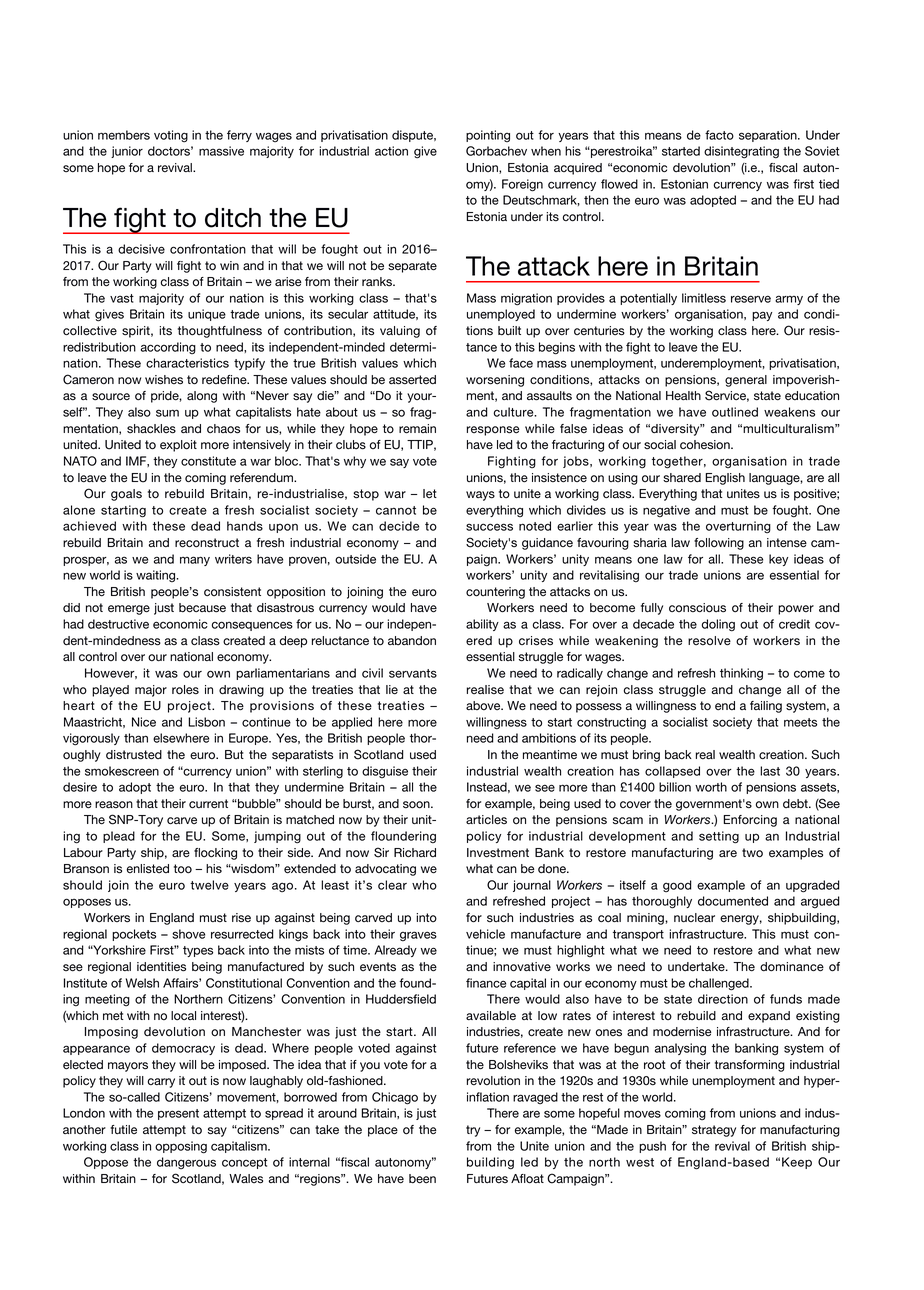  Describe the element at coordinates (127, 152) in the page. I see `junior` at that location.
